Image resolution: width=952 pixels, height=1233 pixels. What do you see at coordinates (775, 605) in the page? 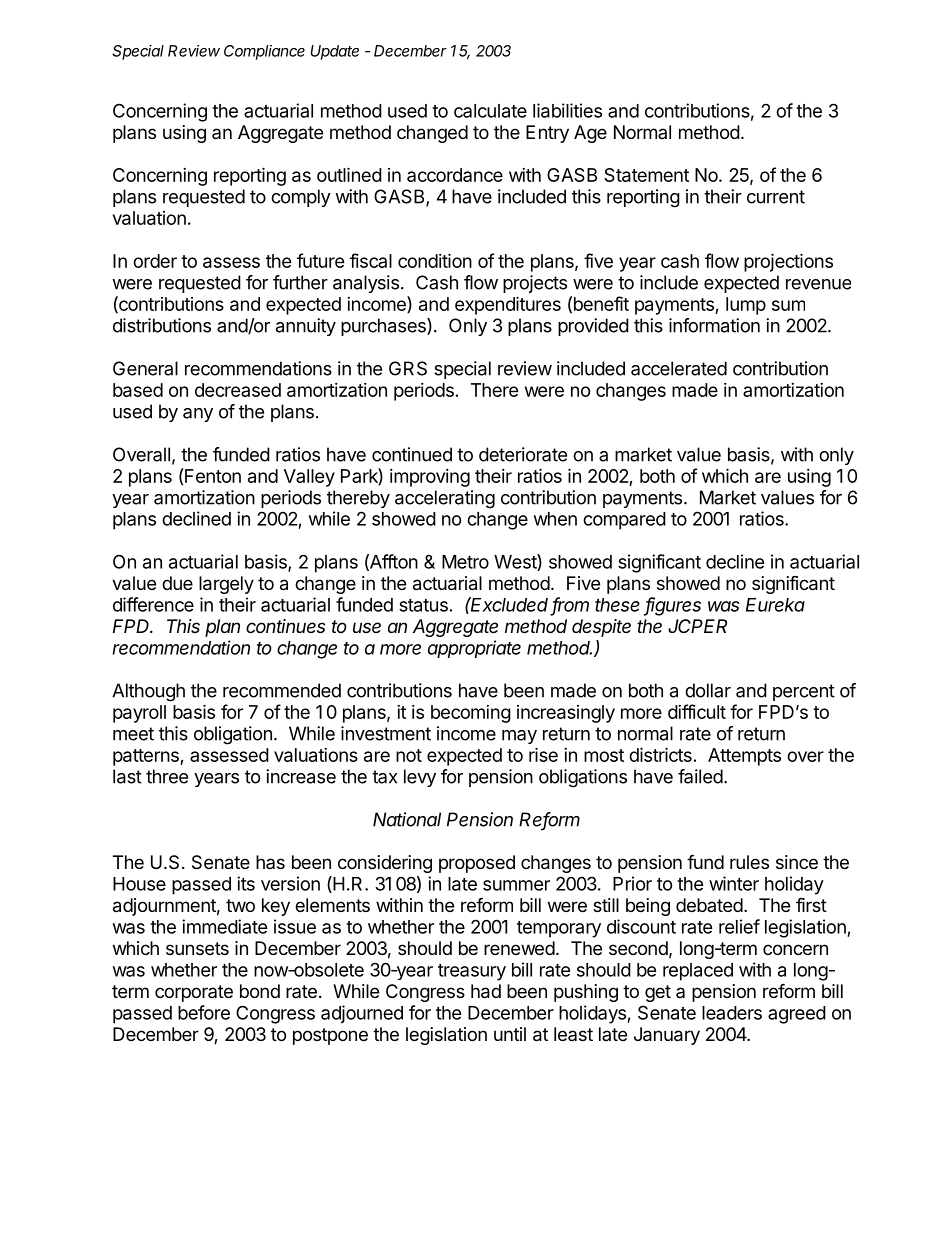
I see `Eureka` at bounding box center [775, 605].
